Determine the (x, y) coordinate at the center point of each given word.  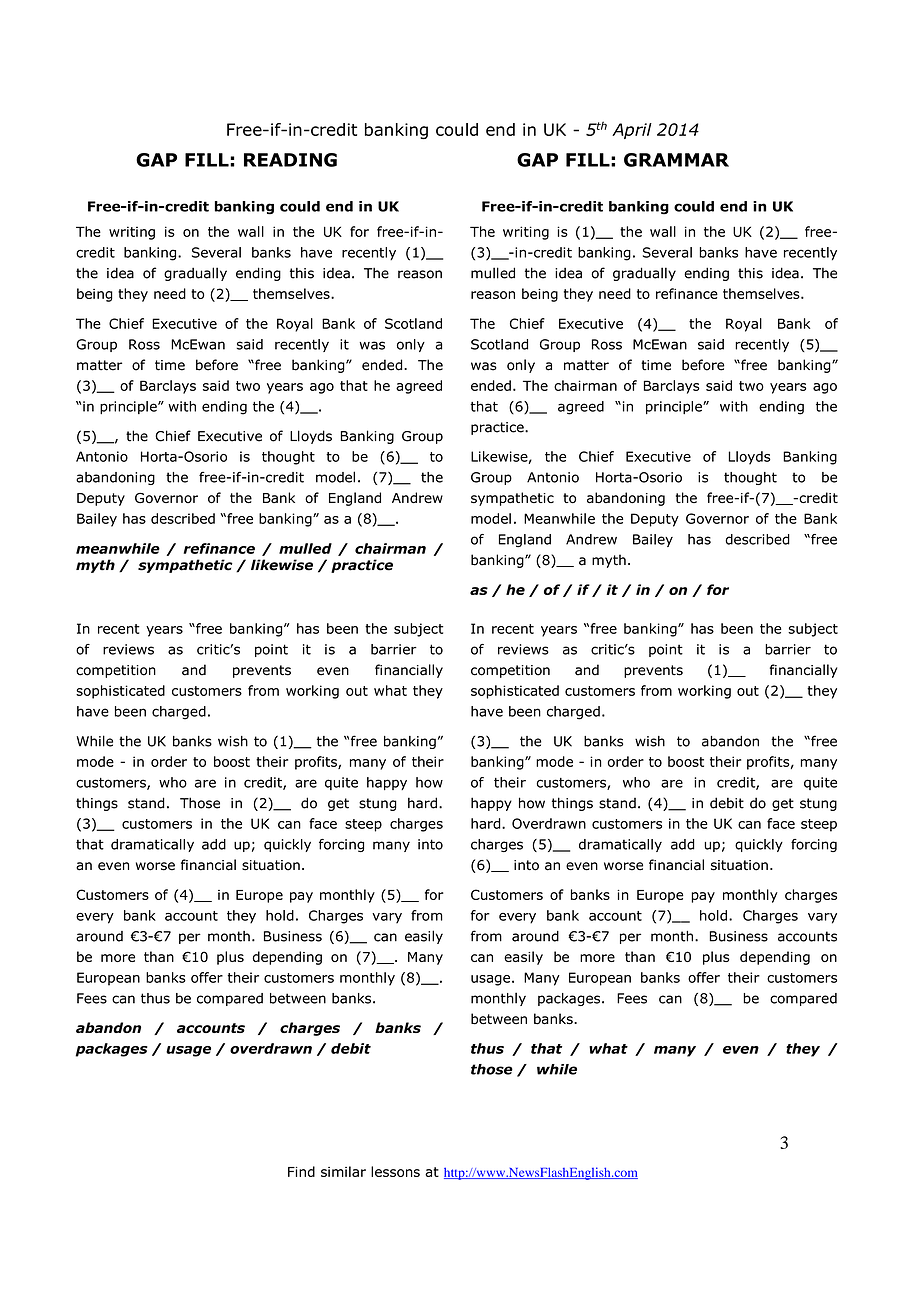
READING (290, 160)
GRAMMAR (676, 160)
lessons (395, 1171)
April (632, 131)
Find (301, 1171)
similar (343, 1171)
